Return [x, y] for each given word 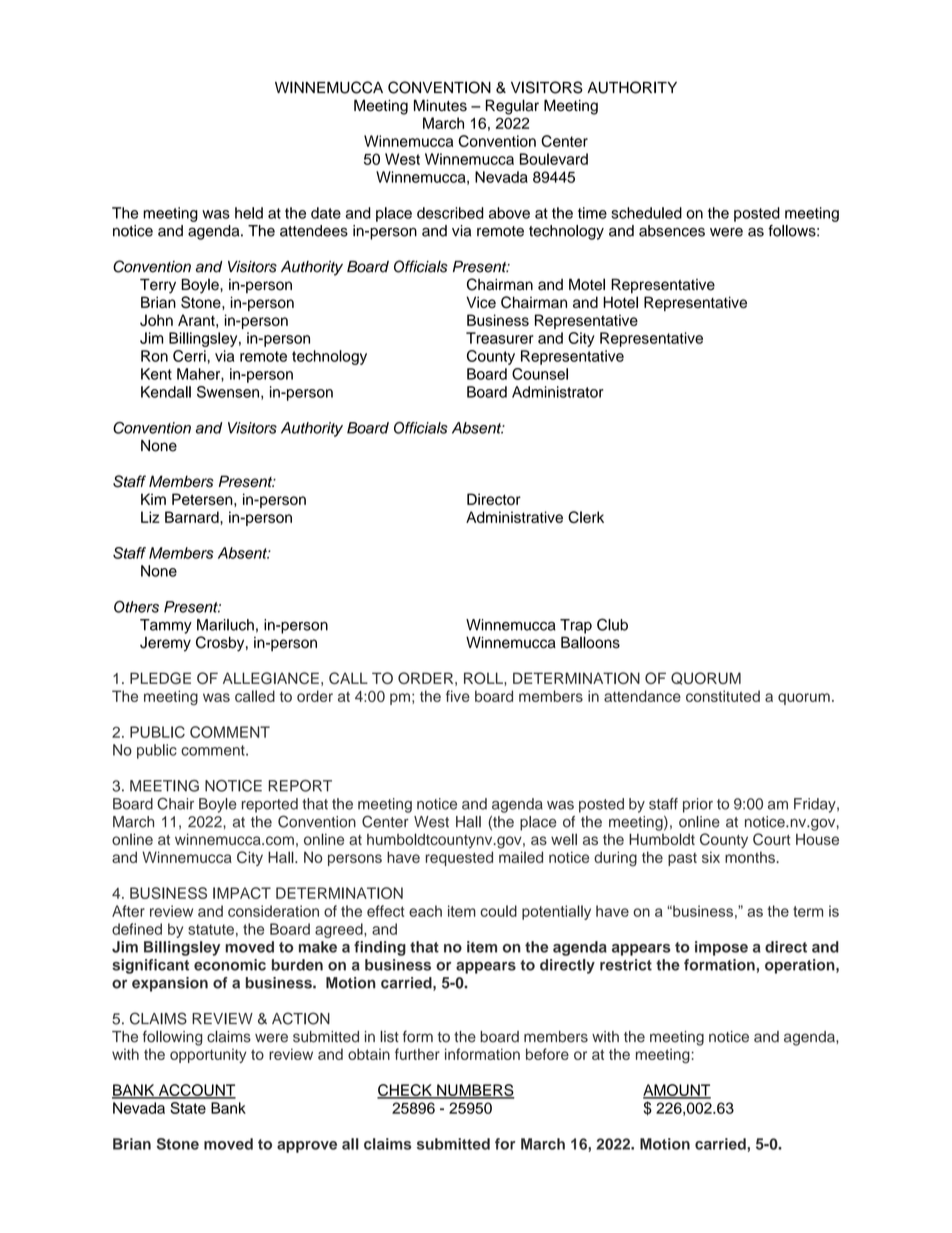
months [751, 857]
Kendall [166, 392]
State [188, 1108]
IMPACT [242, 893]
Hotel [620, 302]
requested [459, 858]
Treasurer [500, 338]
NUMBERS [475, 1091]
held [249, 213]
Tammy [166, 626]
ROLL [484, 678]
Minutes [440, 105]
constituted [723, 696]
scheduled [646, 213]
